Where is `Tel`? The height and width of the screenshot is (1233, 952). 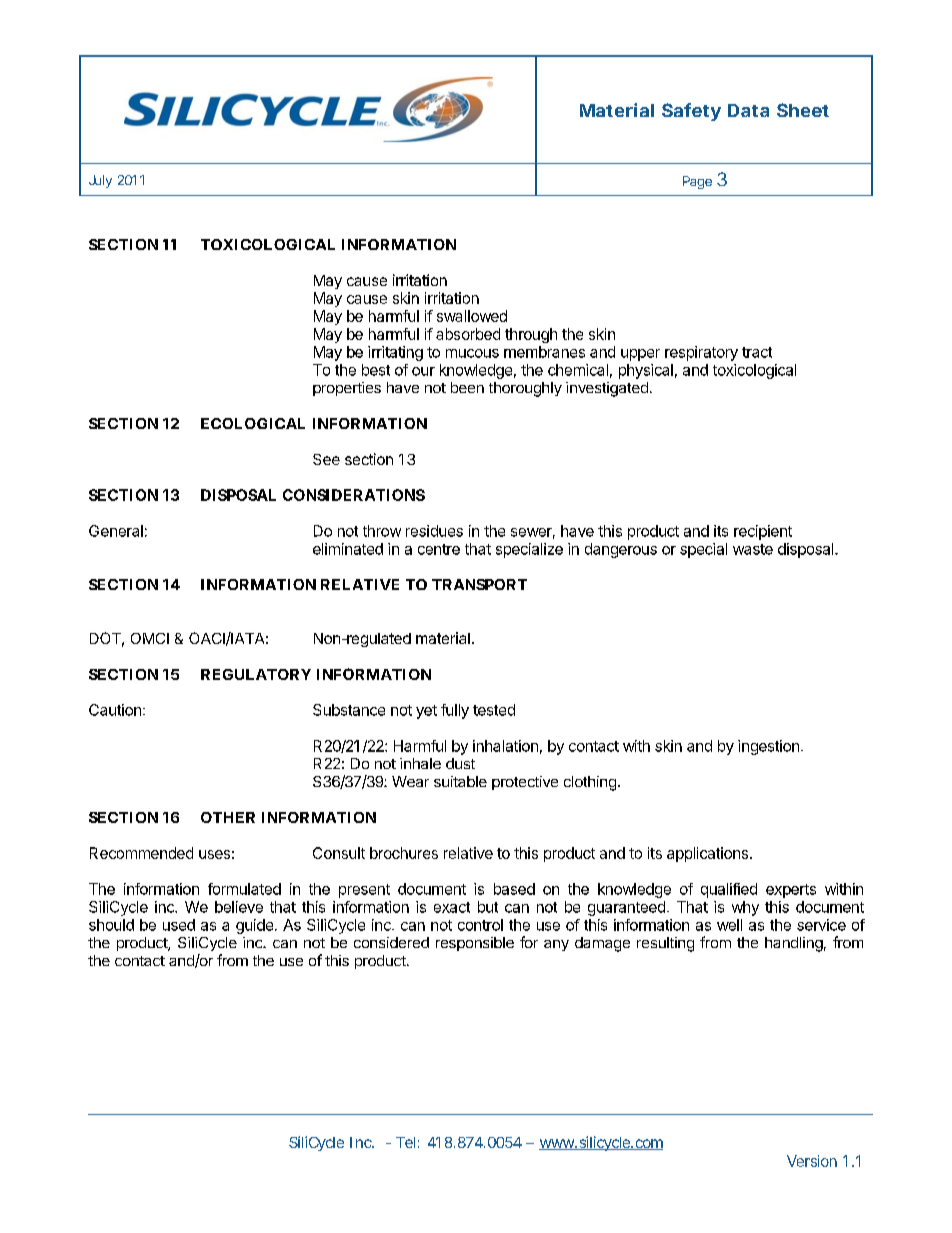 Tel is located at coordinates (405, 1142).
